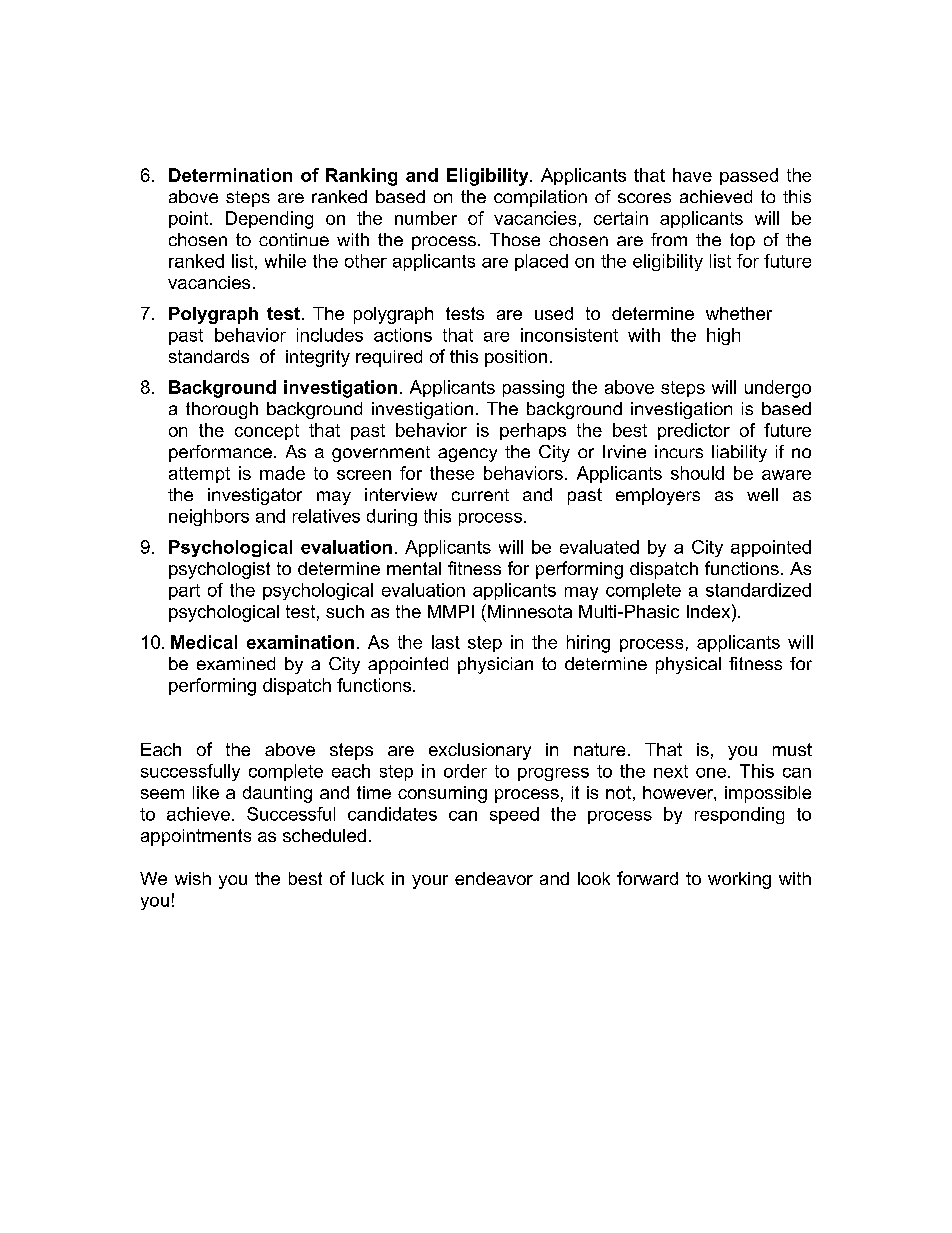 The image size is (952, 1233). What do you see at coordinates (193, 878) in the screenshot?
I see `wish` at bounding box center [193, 878].
